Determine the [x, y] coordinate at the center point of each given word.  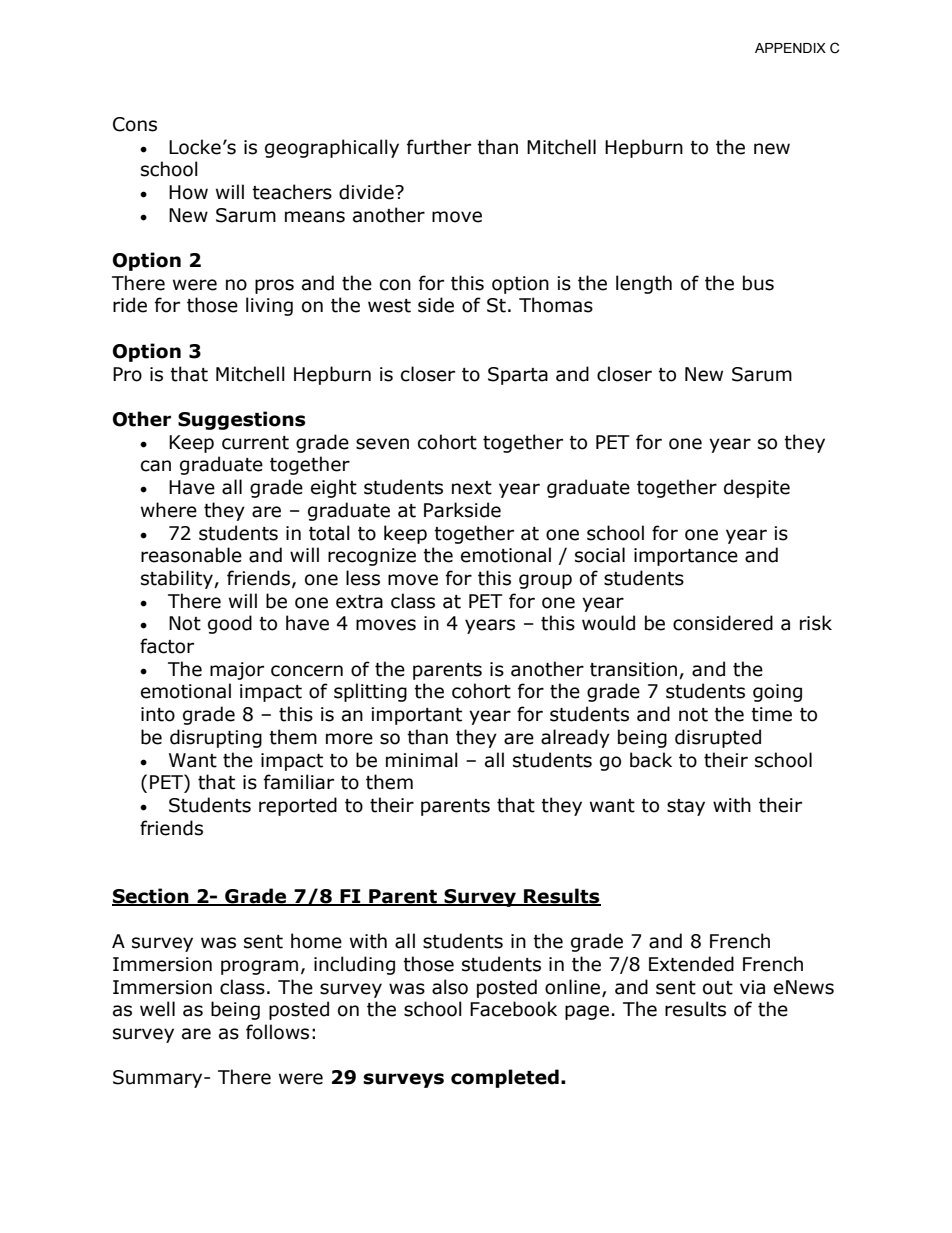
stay [686, 807]
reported [298, 806]
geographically [332, 148]
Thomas [556, 305]
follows [277, 1032]
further [439, 147]
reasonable [191, 555]
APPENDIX [790, 48]
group [545, 581]
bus [758, 283]
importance [686, 557]
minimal [422, 760]
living [269, 306]
